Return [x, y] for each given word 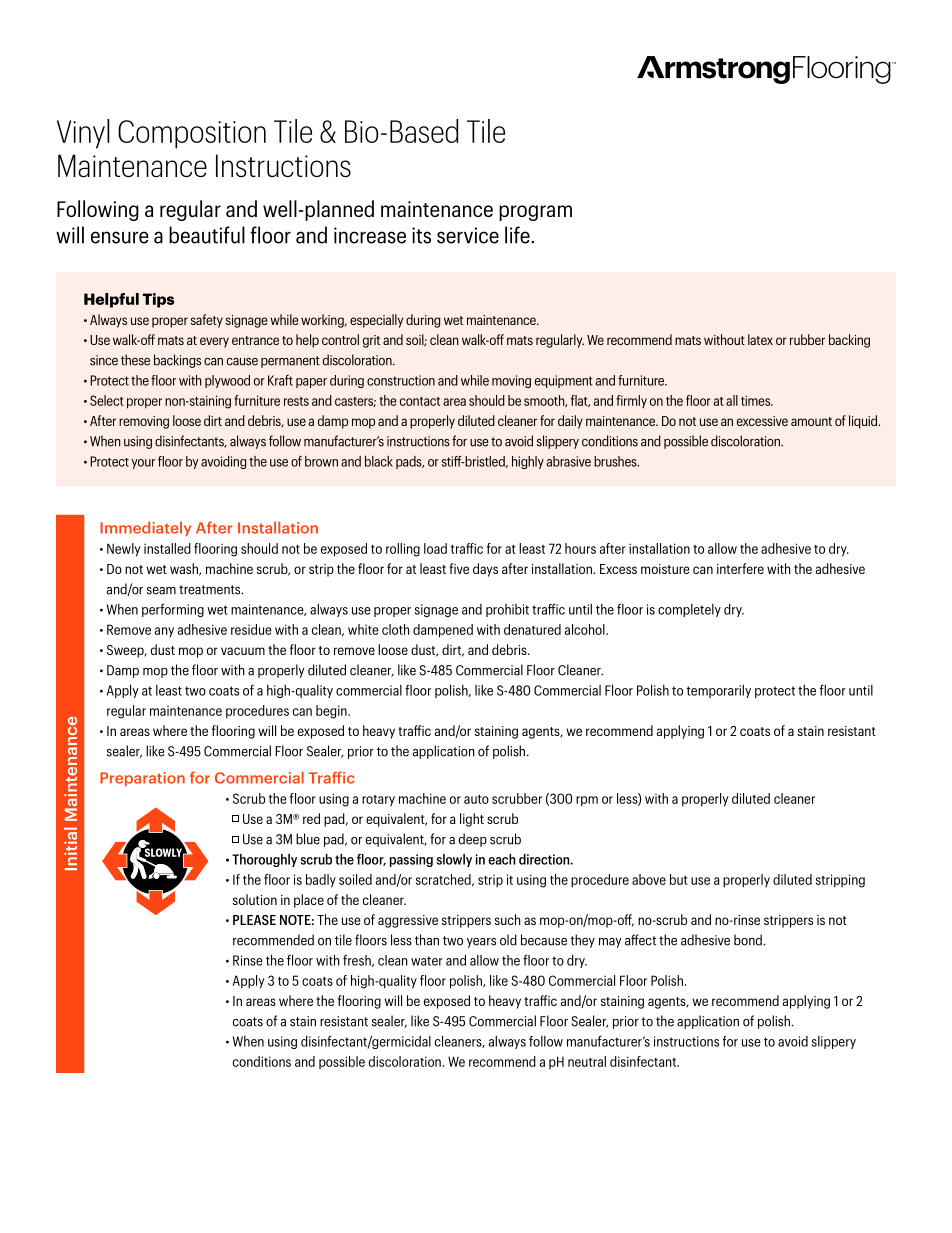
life [518, 235]
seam [161, 591]
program [535, 213]
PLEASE [254, 920]
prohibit [507, 610]
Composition [192, 134]
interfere [740, 568]
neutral [587, 1061]
